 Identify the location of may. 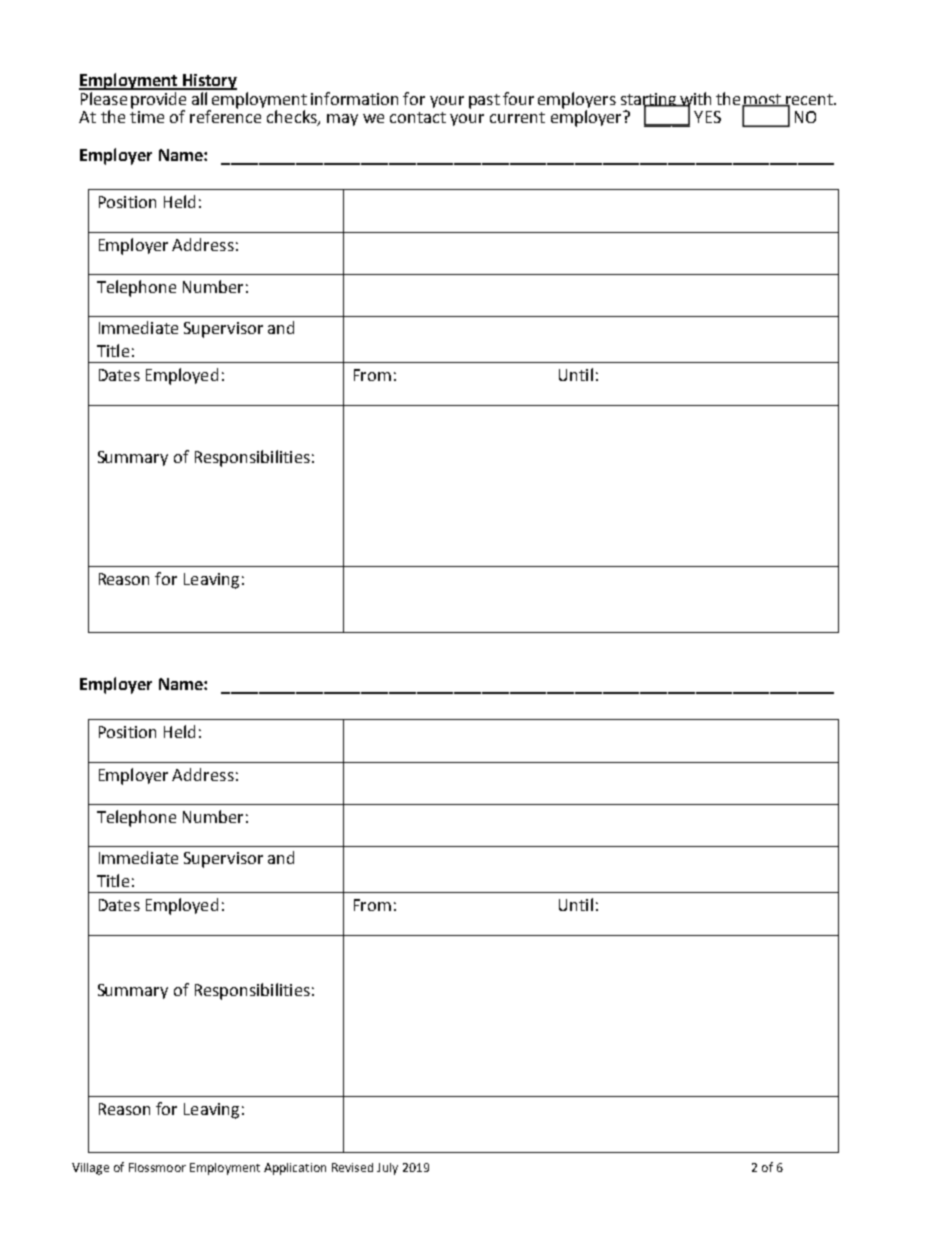
(342, 120).
